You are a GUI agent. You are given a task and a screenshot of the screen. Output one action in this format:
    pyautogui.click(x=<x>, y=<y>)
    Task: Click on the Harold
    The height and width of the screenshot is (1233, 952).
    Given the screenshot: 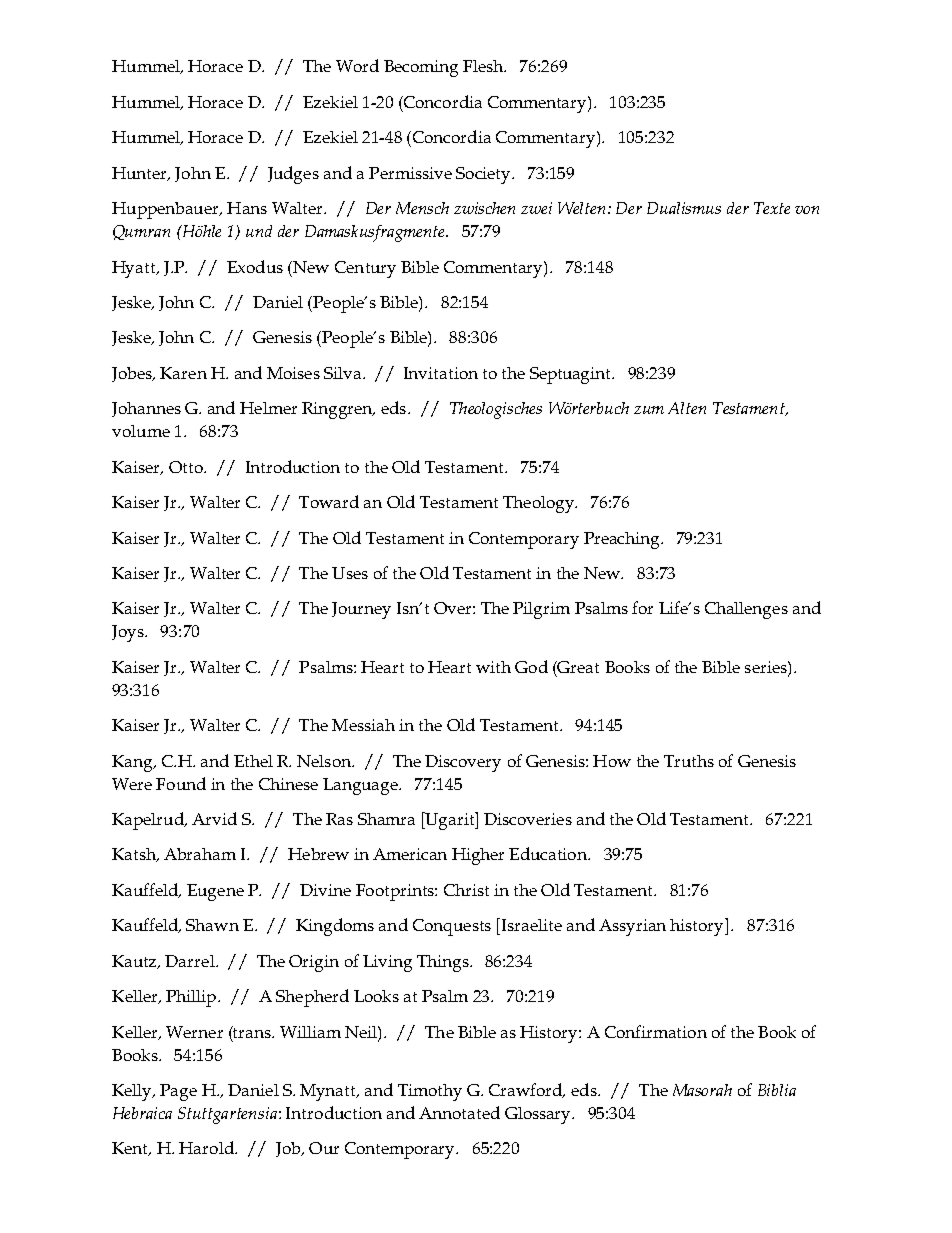 What is the action you would take?
    pyautogui.click(x=207, y=1147)
